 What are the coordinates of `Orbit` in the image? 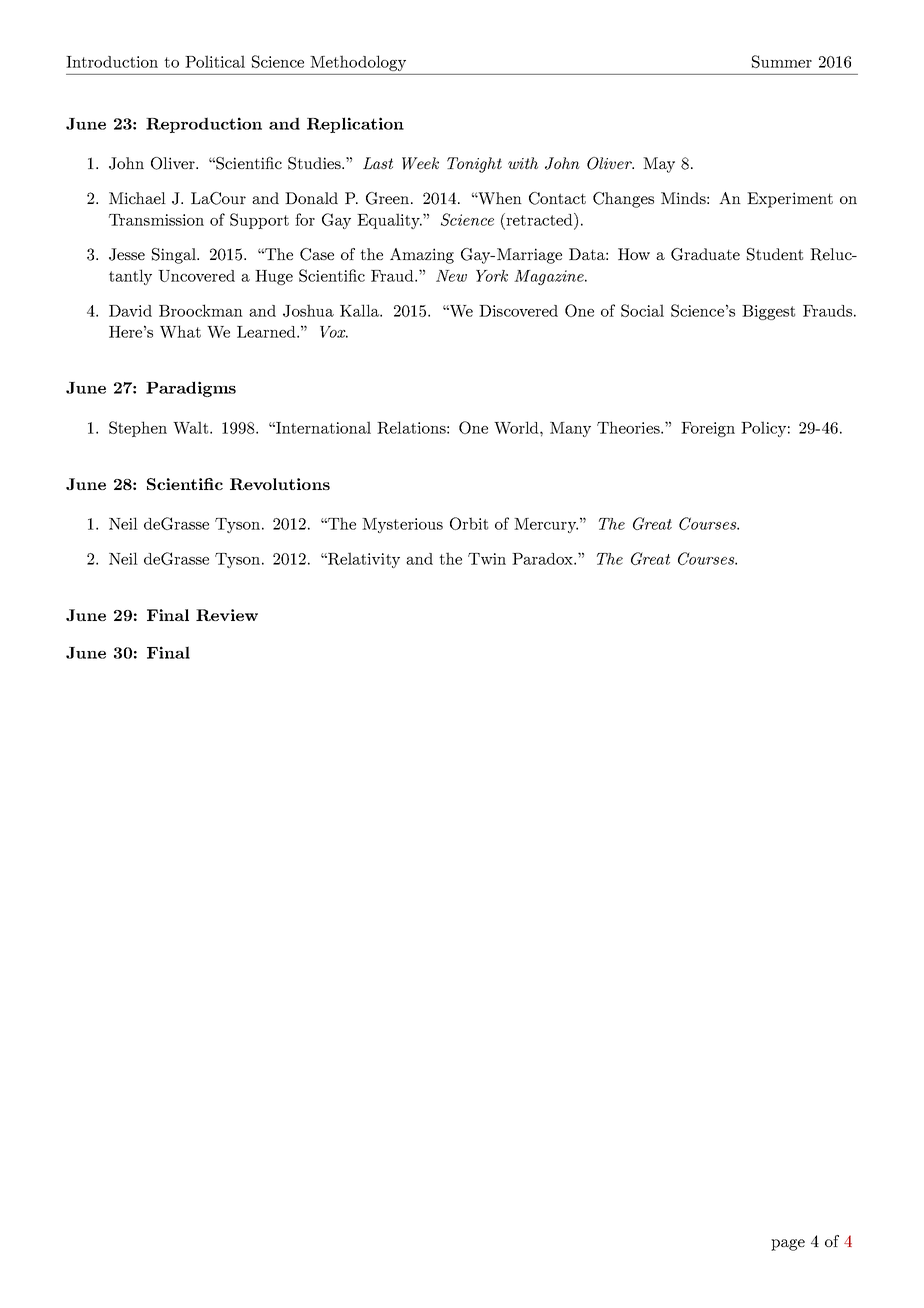 It's located at (469, 523).
